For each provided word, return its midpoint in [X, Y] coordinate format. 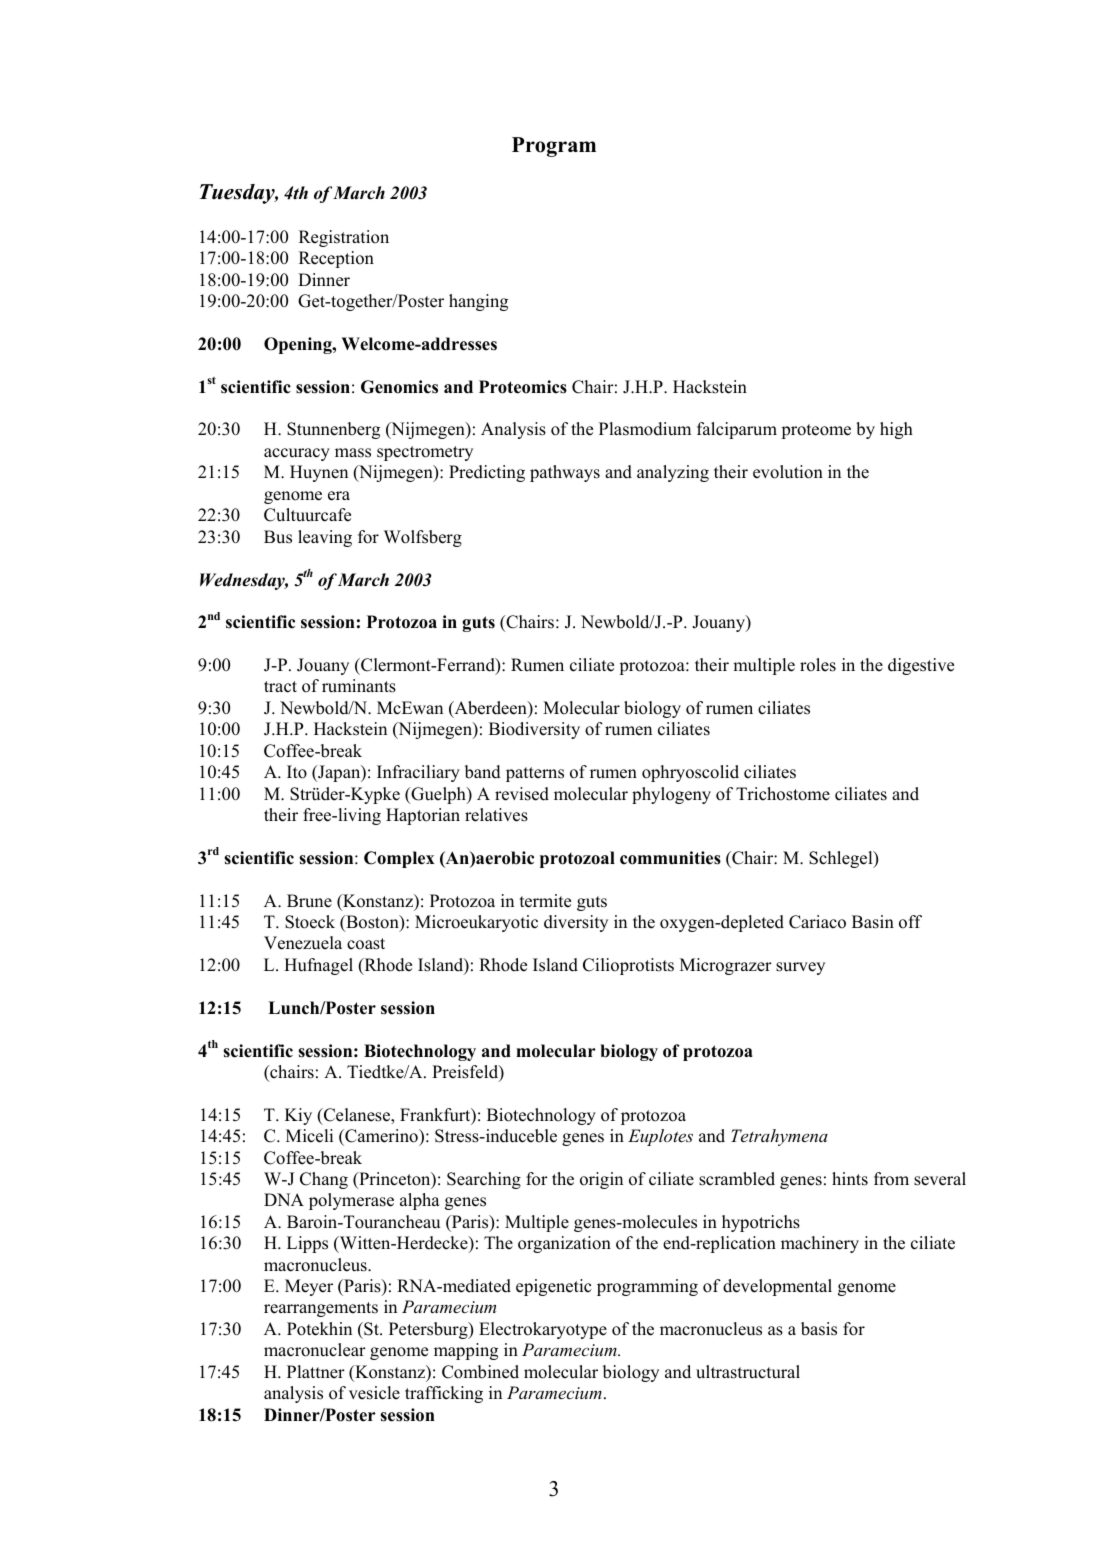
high [896, 430]
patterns [535, 774]
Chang [324, 1180]
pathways [565, 473]
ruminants [359, 686]
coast [366, 944]
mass [353, 453]
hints [850, 1179]
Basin [873, 922]
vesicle [374, 1393]
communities [670, 858]
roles [818, 665]
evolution [788, 472]
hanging [478, 302]
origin [601, 1180]
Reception [336, 259]
